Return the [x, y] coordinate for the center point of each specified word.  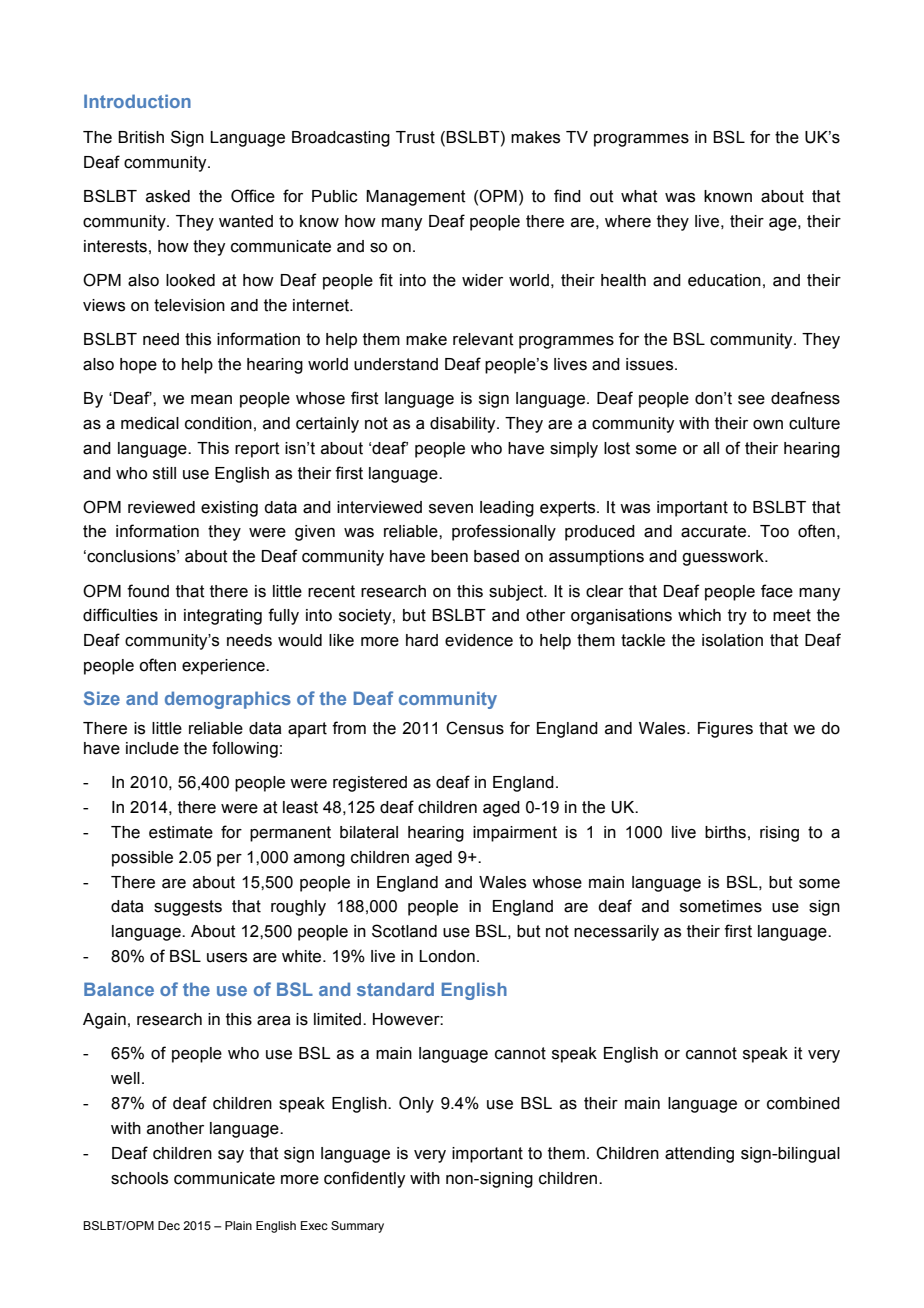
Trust [415, 137]
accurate [713, 531]
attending [699, 1155]
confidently [364, 1179]
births [725, 832]
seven [451, 509]
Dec [169, 1225]
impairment [515, 834]
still [164, 473]
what [639, 196]
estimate [181, 832]
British [141, 137]
